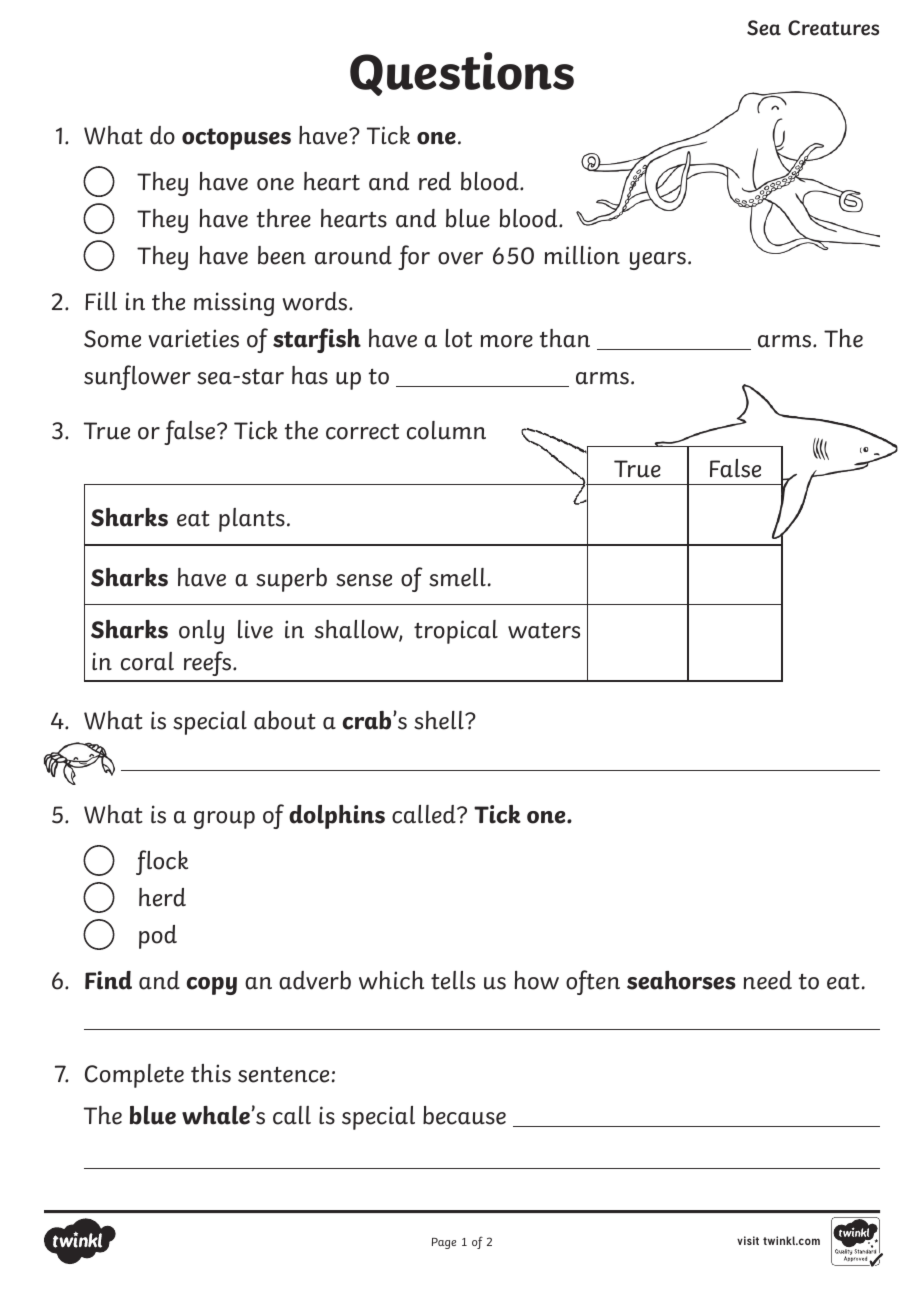  Describe the element at coordinates (446, 430) in the image. I see `column` at that location.
